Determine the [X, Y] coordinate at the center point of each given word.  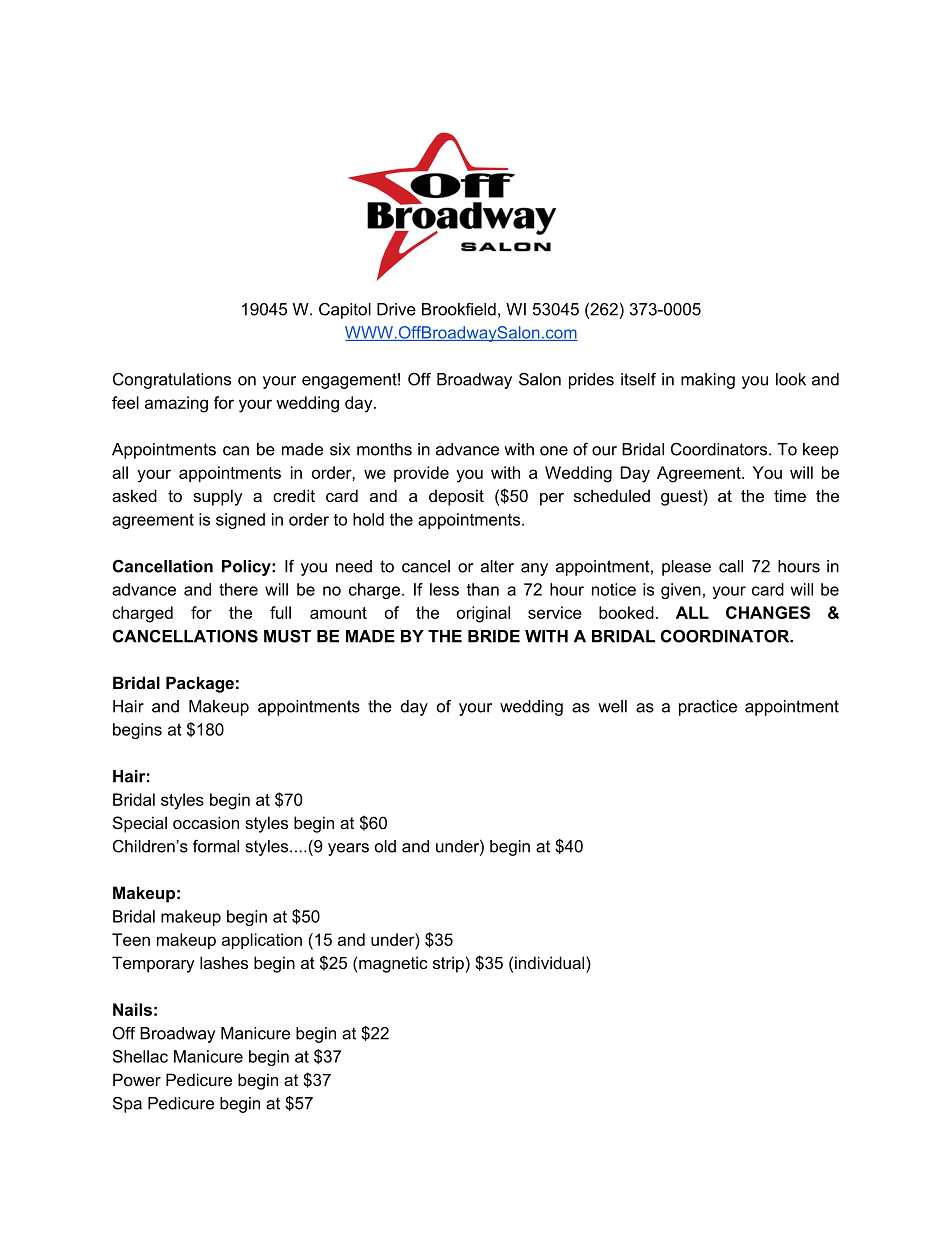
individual [551, 962]
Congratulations [172, 381]
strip [448, 964]
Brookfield [459, 309]
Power [137, 1079]
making [708, 381]
